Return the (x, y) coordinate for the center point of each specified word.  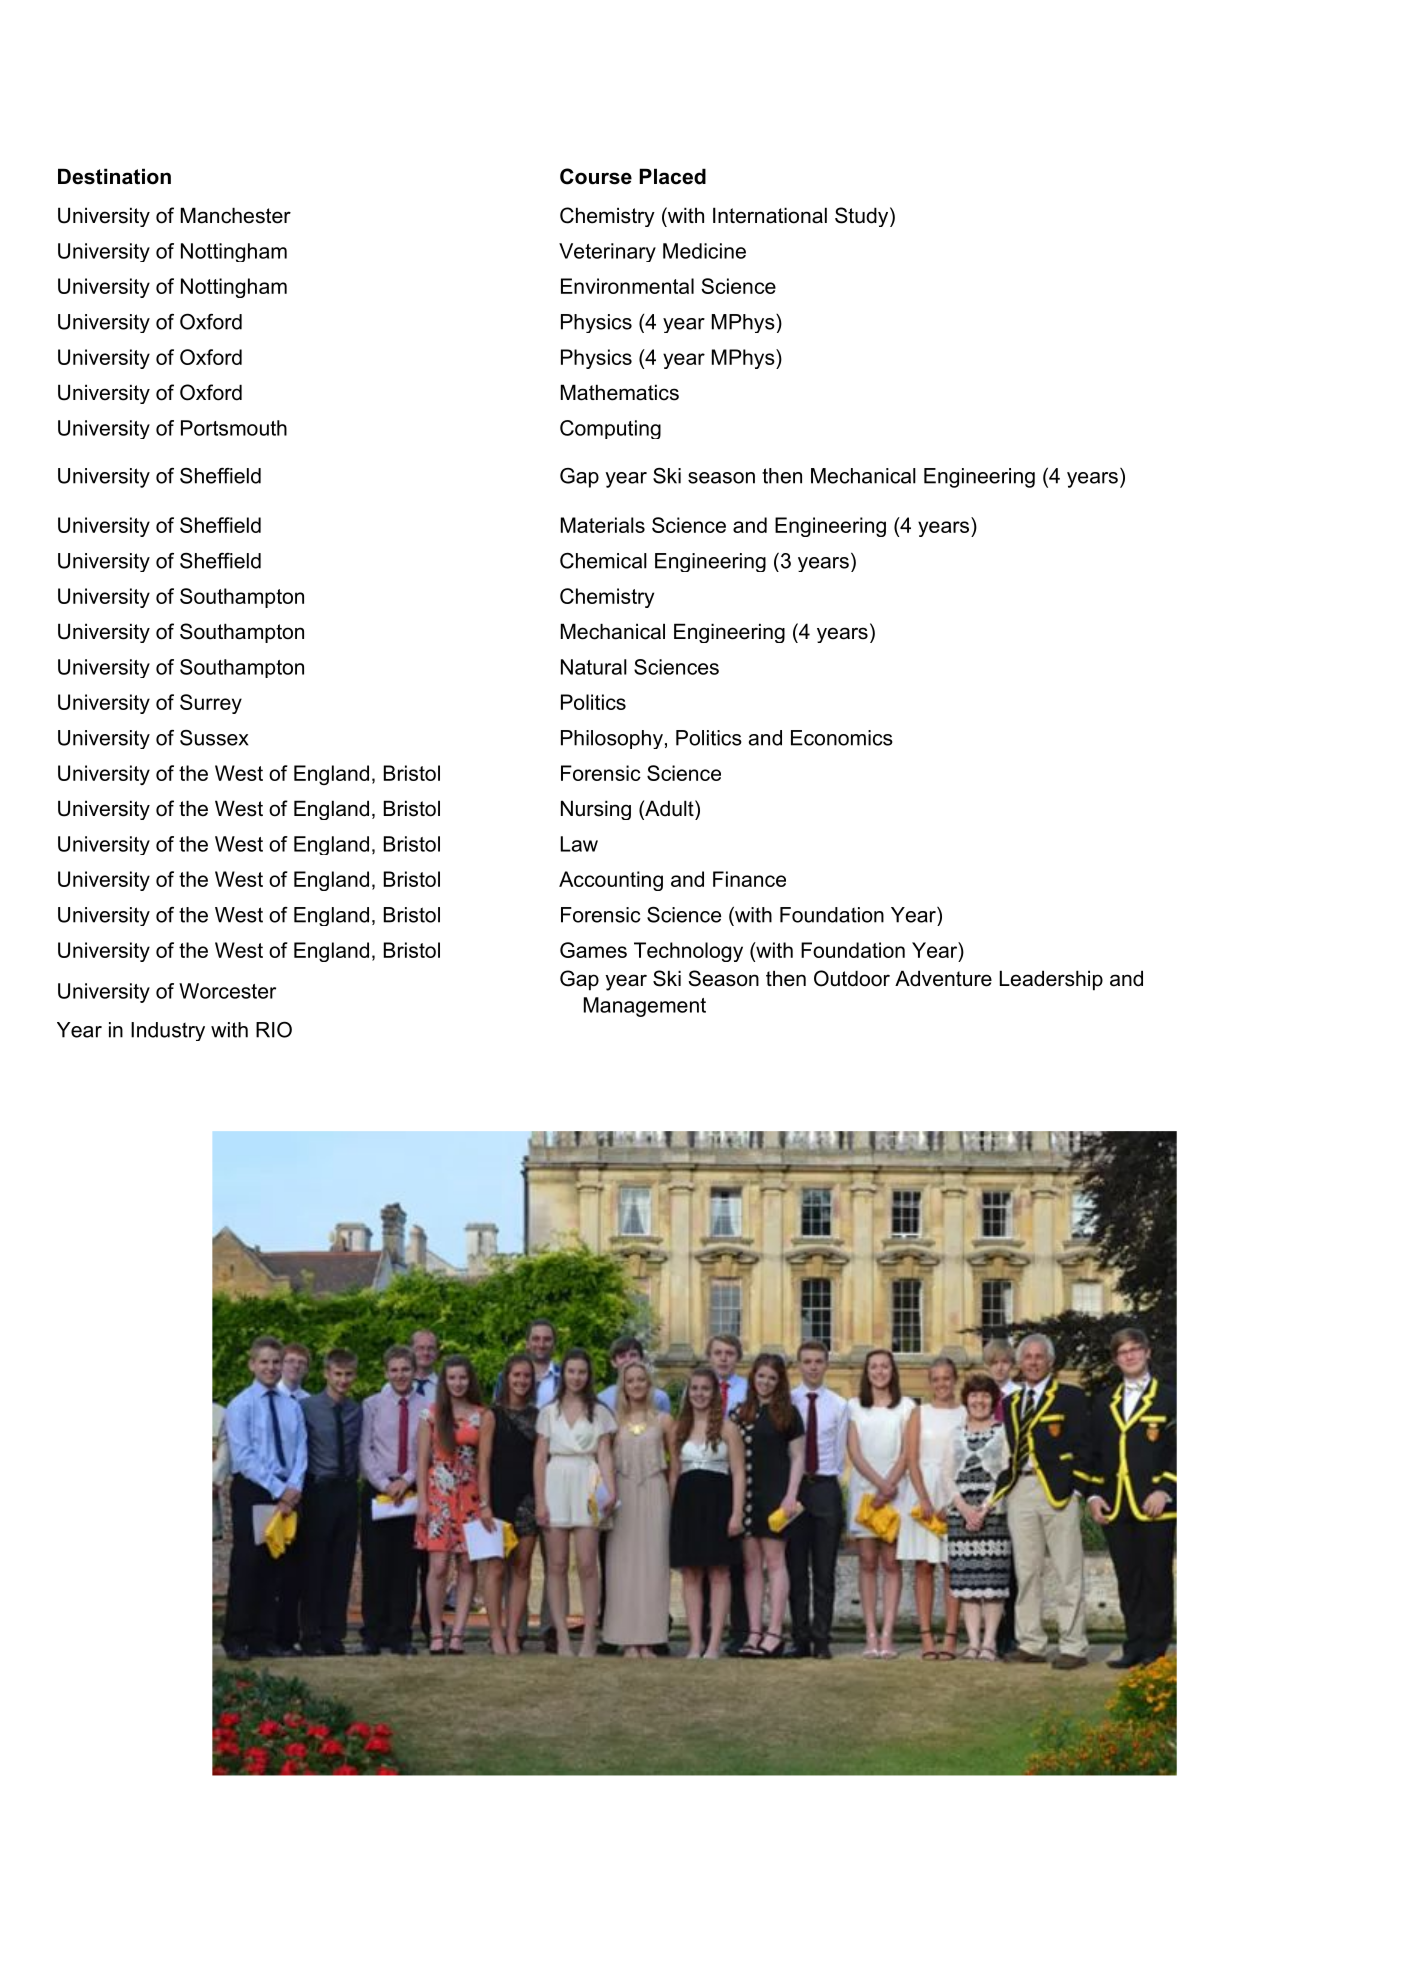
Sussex (214, 738)
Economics (842, 738)
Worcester (227, 991)
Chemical (603, 561)
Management (645, 1007)
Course (596, 176)
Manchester (236, 215)
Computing (610, 429)
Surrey (211, 704)
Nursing (596, 810)
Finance (749, 879)
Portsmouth (234, 428)
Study (861, 217)
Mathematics (620, 392)
